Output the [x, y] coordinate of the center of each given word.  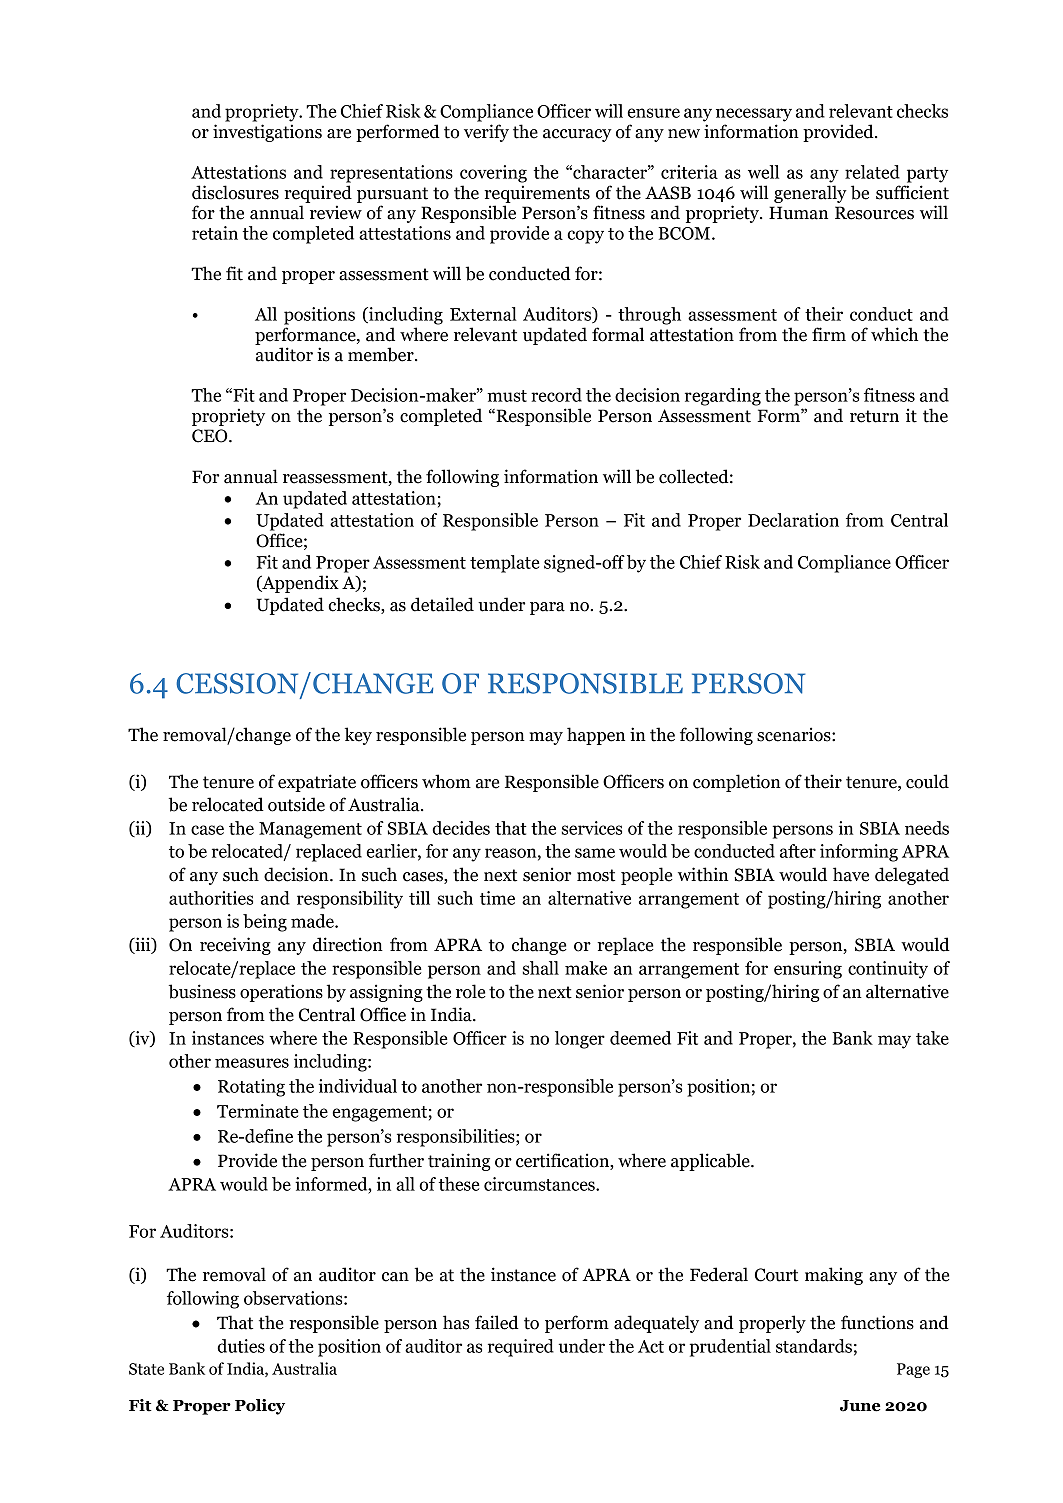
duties [241, 1346]
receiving [235, 946]
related [872, 172]
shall [540, 968]
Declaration [793, 520]
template [505, 564]
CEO [211, 436]
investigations [267, 133]
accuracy [577, 135]
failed [497, 1322]
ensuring [808, 970]
